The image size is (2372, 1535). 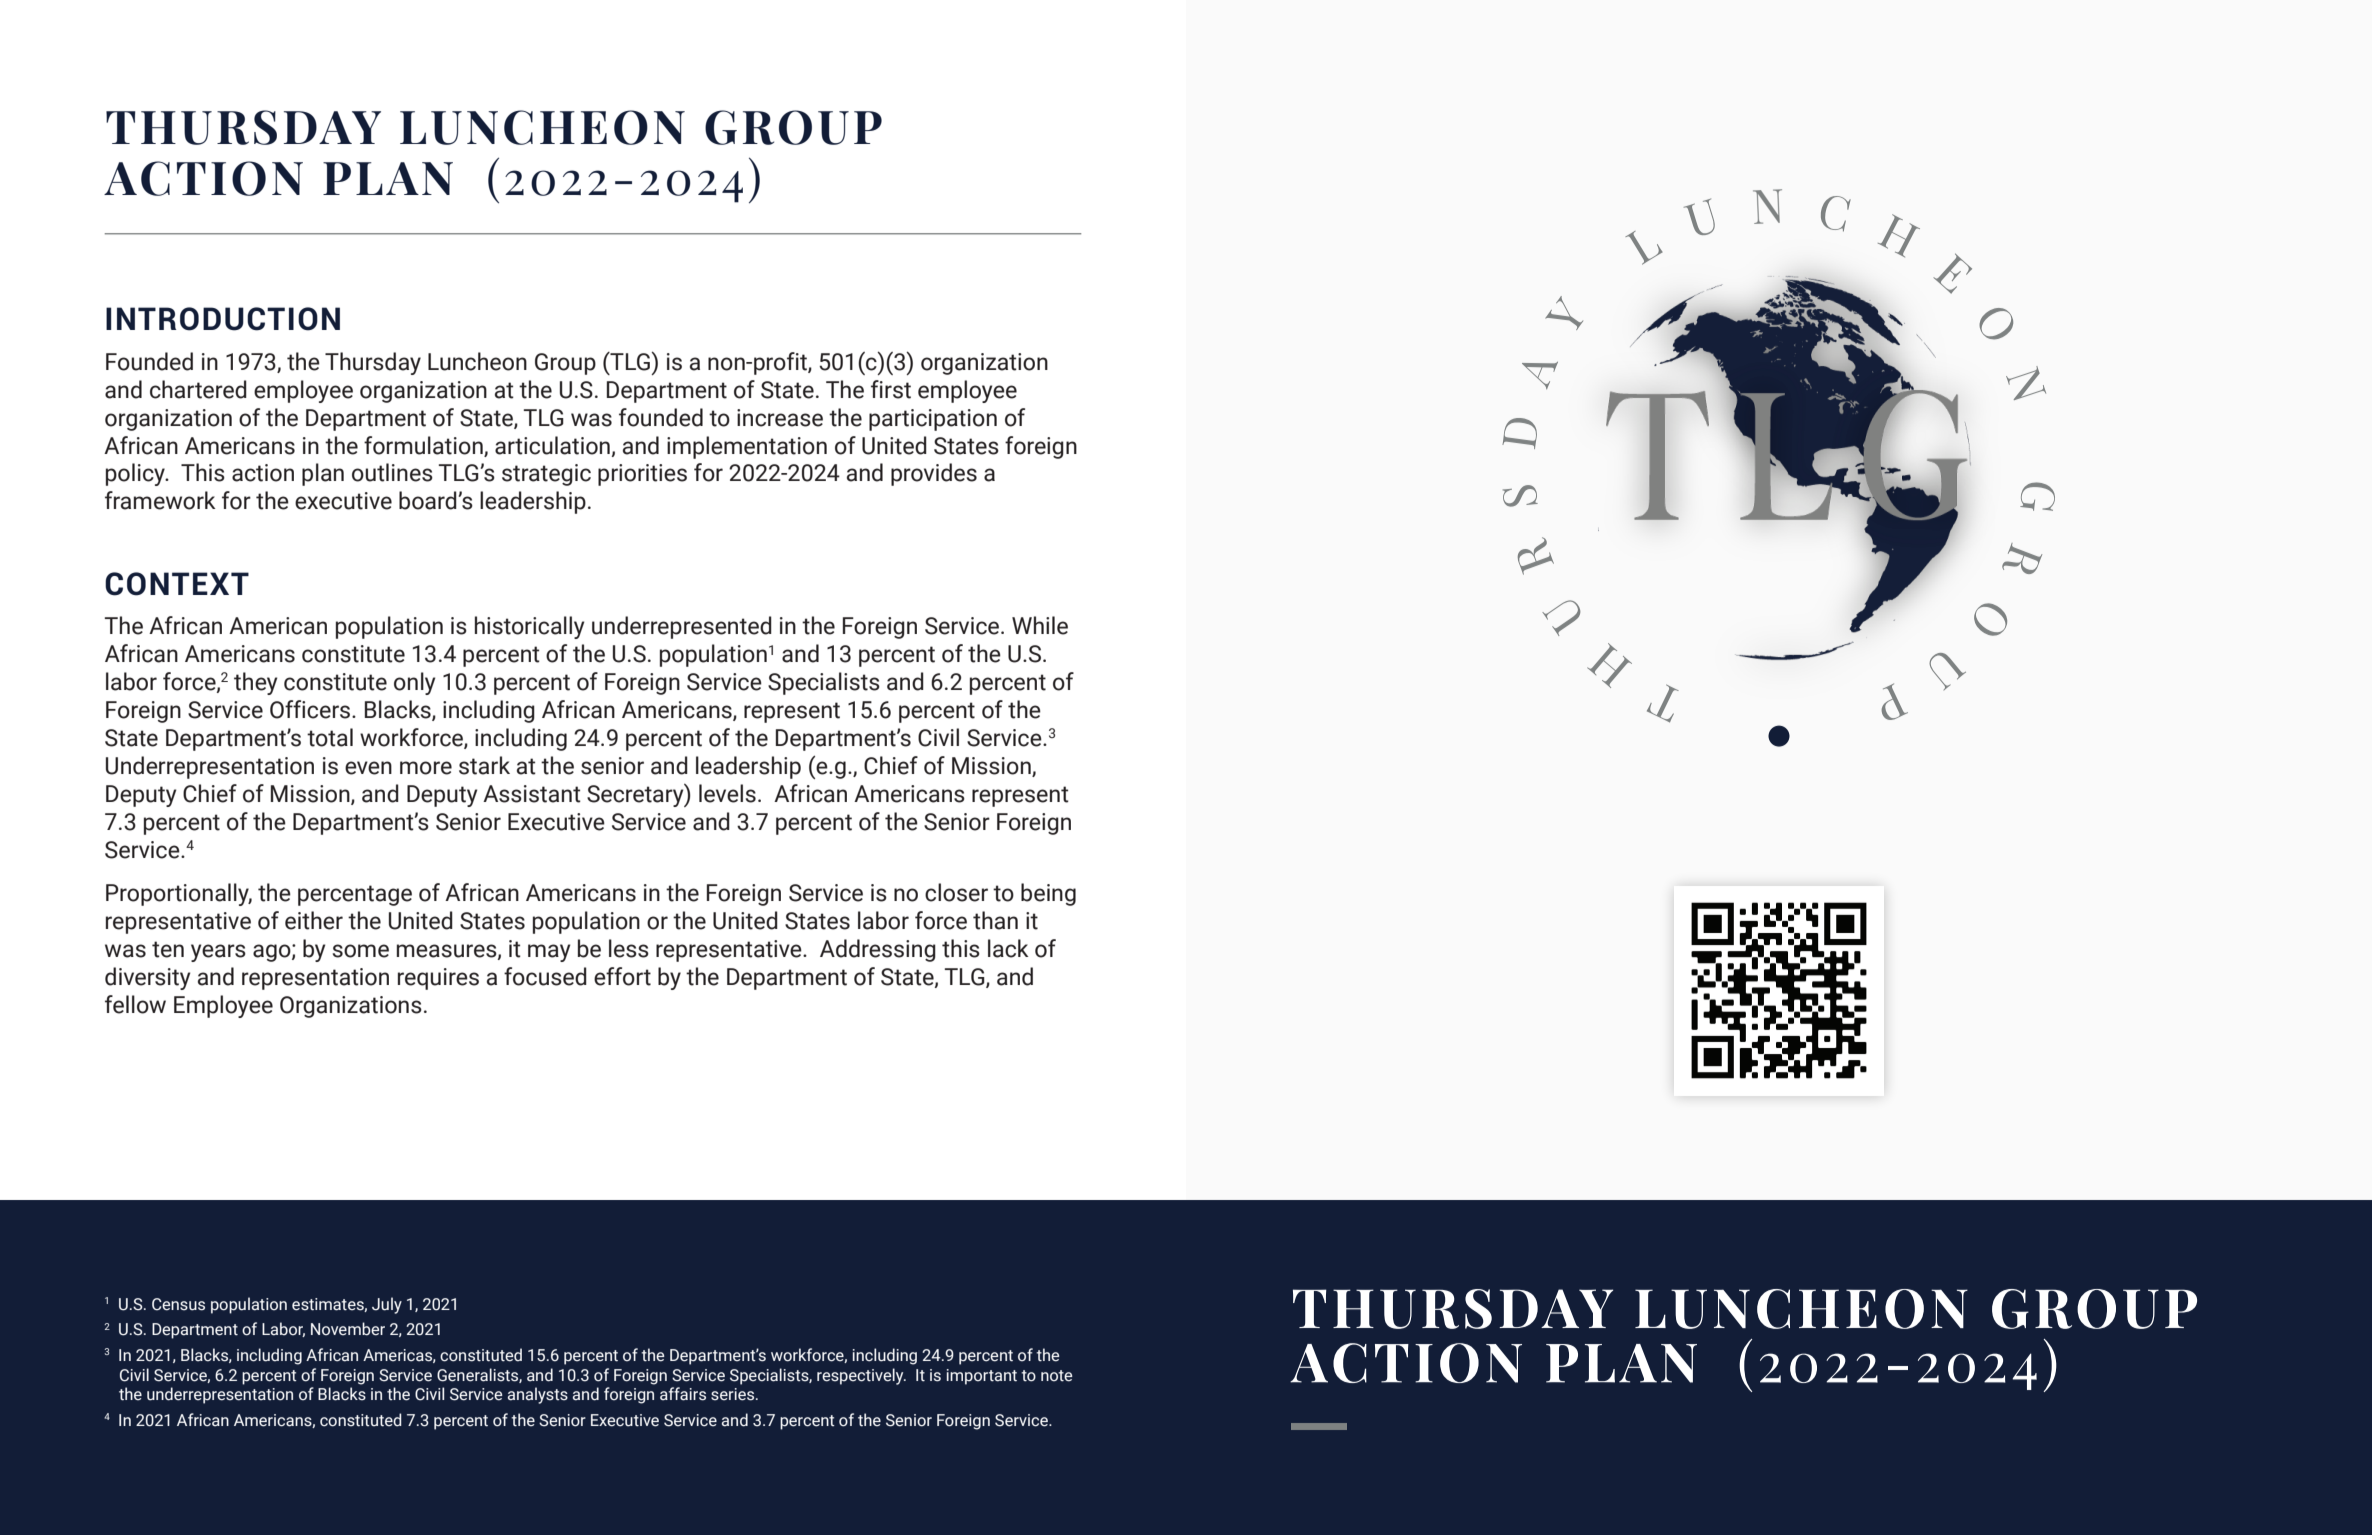 I want to click on first, so click(x=891, y=389).
